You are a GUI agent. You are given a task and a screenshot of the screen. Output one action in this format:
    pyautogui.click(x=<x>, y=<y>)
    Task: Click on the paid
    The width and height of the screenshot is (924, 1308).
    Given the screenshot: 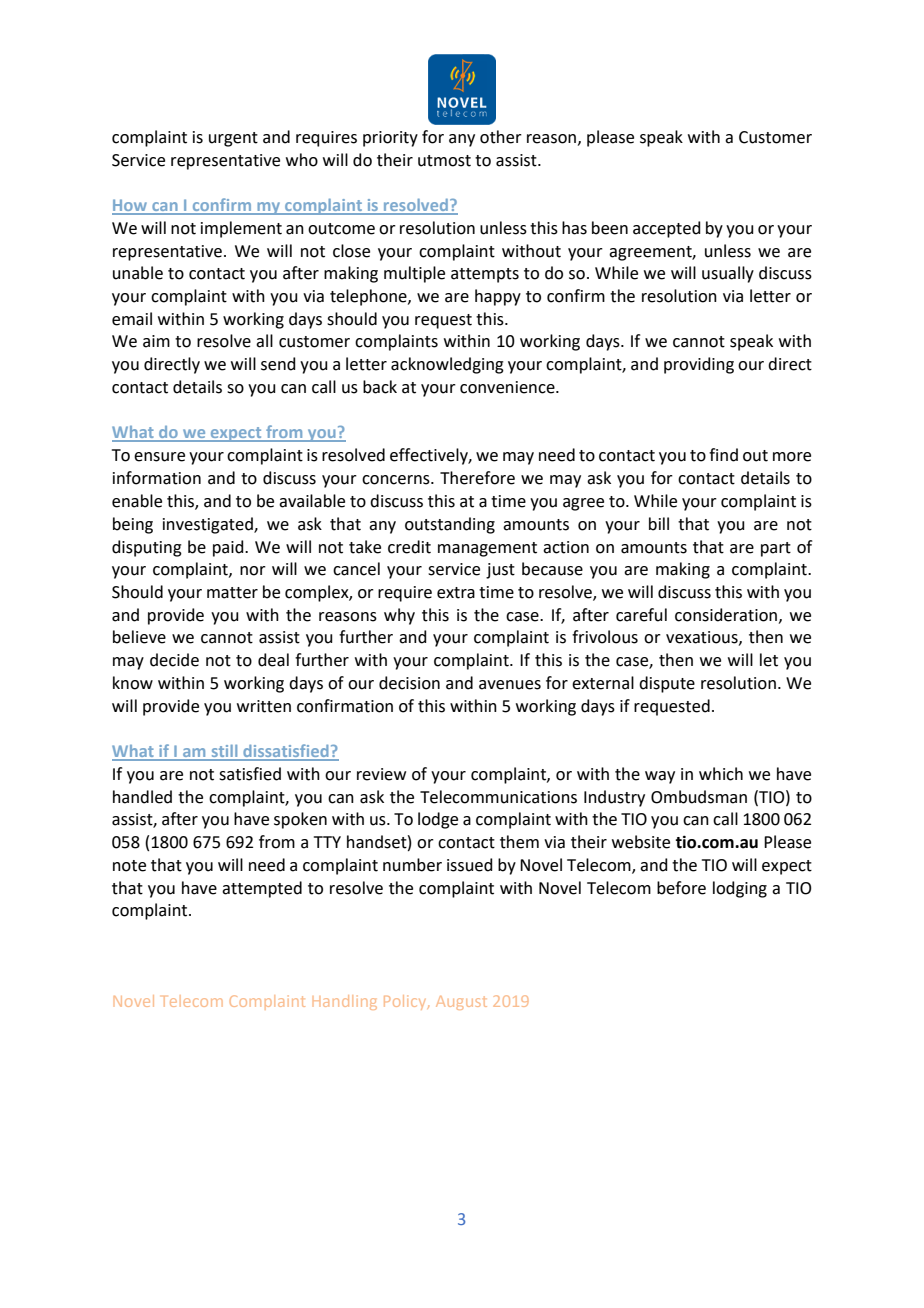 What is the action you would take?
    pyautogui.click(x=229, y=548)
